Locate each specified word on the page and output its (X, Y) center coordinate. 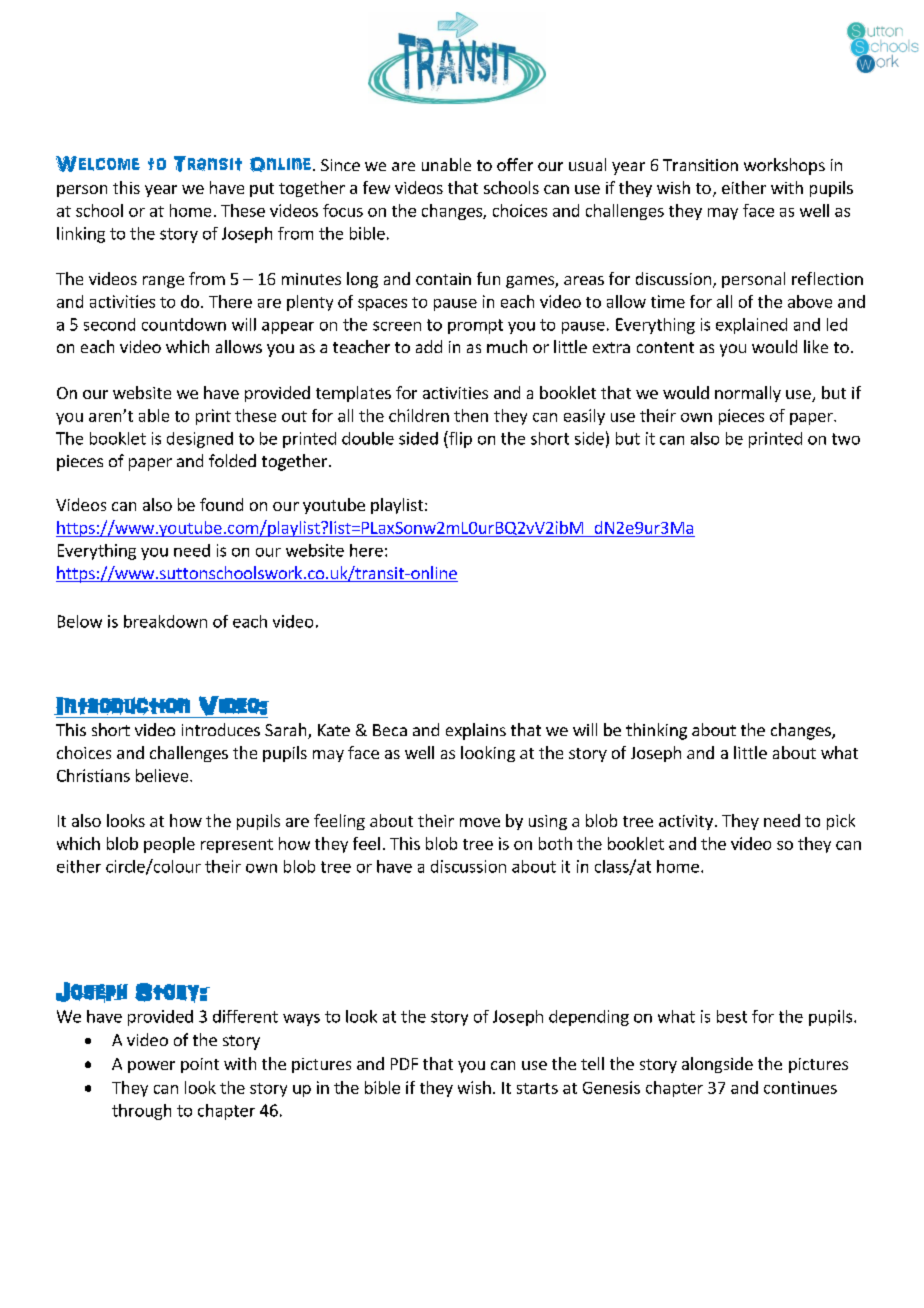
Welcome (98, 164)
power (151, 1067)
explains (476, 731)
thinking (656, 731)
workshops (784, 166)
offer (515, 164)
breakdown (165, 621)
